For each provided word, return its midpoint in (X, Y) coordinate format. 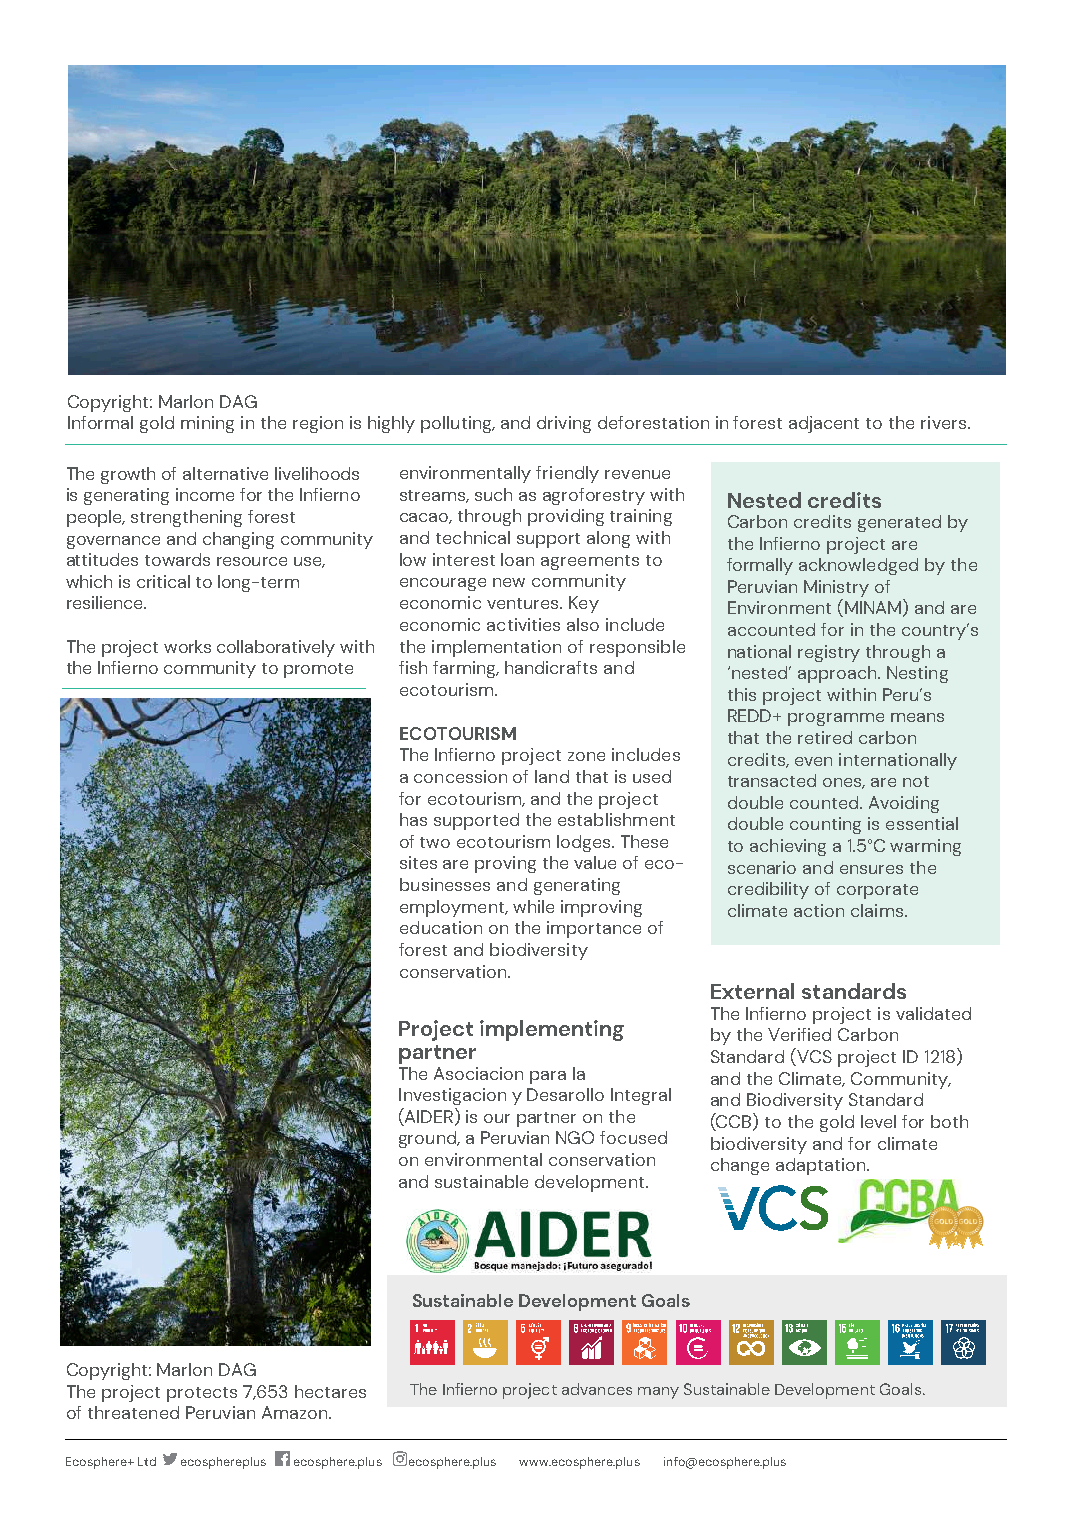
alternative (225, 473)
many (658, 1393)
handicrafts (551, 667)
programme (836, 719)
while (533, 906)
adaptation (822, 1166)
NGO (575, 1137)
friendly (567, 474)
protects (202, 1394)
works (187, 646)
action (819, 910)
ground (429, 1139)
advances (597, 1389)
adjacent (824, 424)
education (441, 927)
